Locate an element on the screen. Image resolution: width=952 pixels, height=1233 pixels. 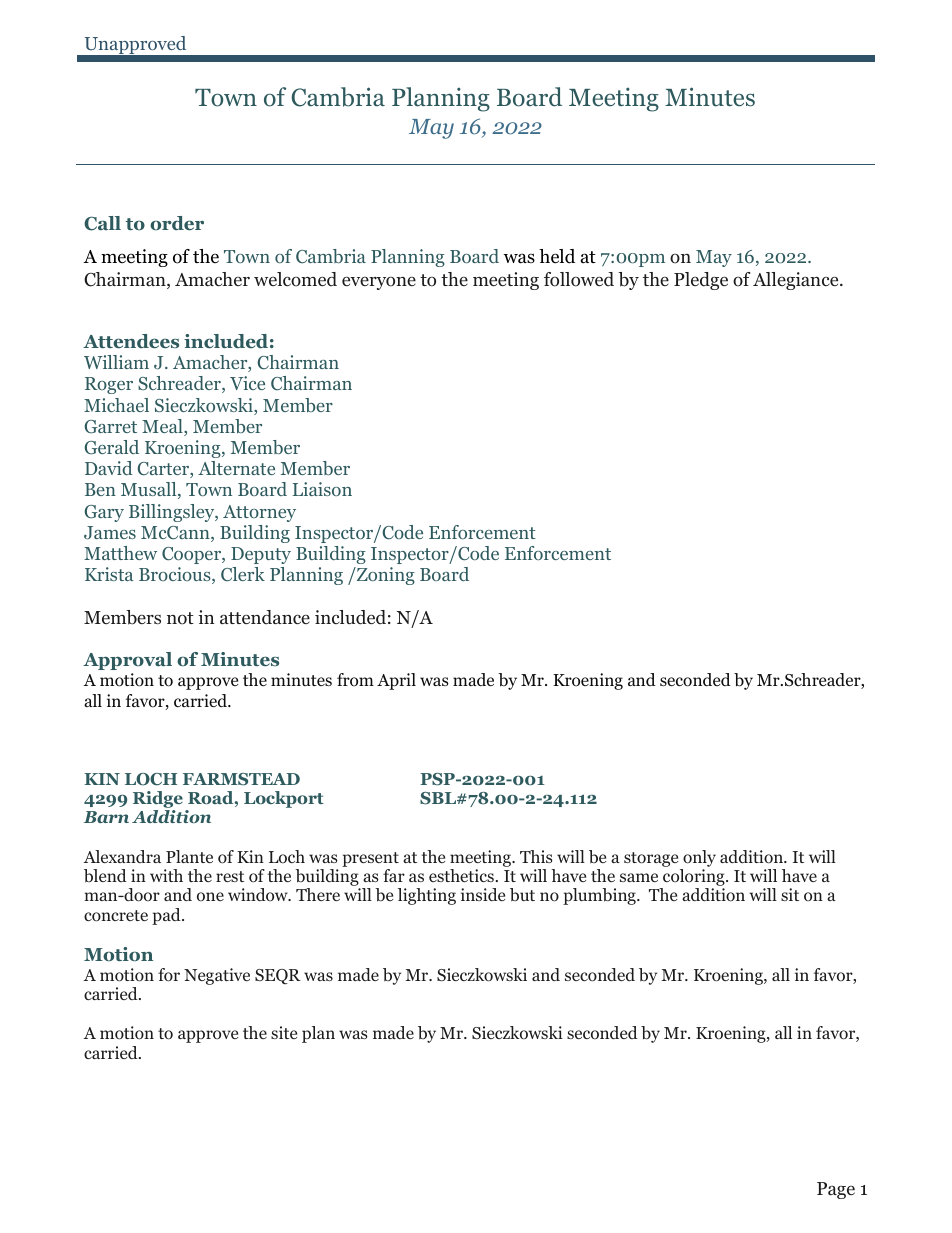
Clerk is located at coordinates (243, 574).
